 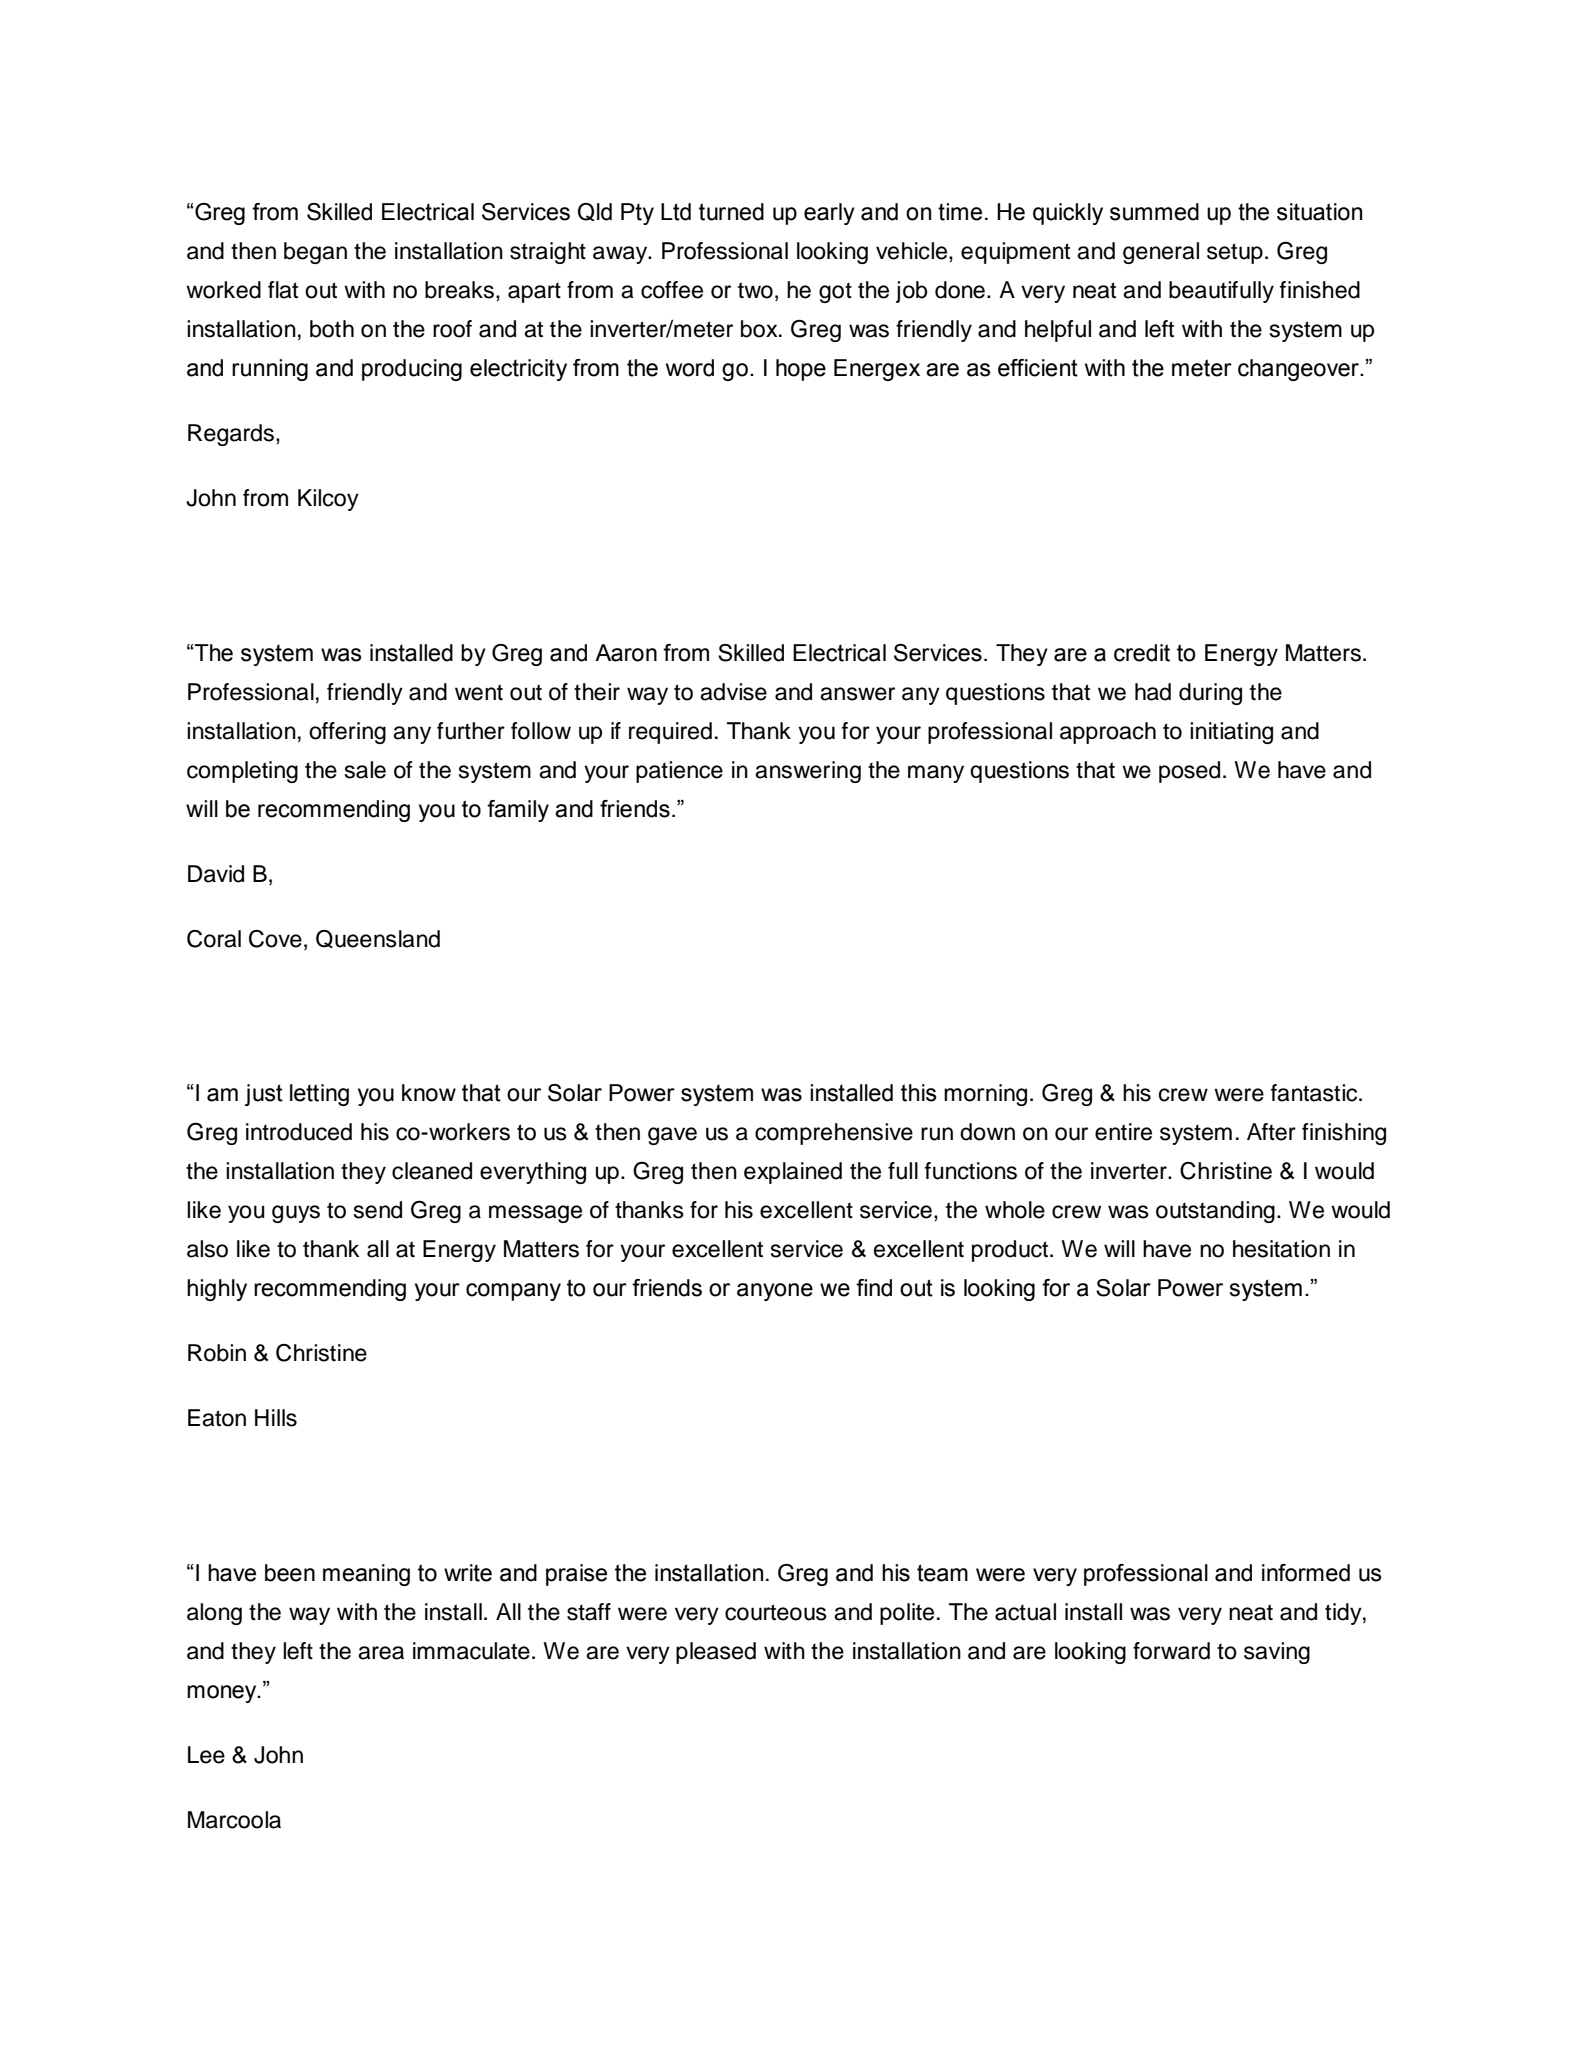 What do you see at coordinates (1235, 253) in the screenshot?
I see `setup` at bounding box center [1235, 253].
